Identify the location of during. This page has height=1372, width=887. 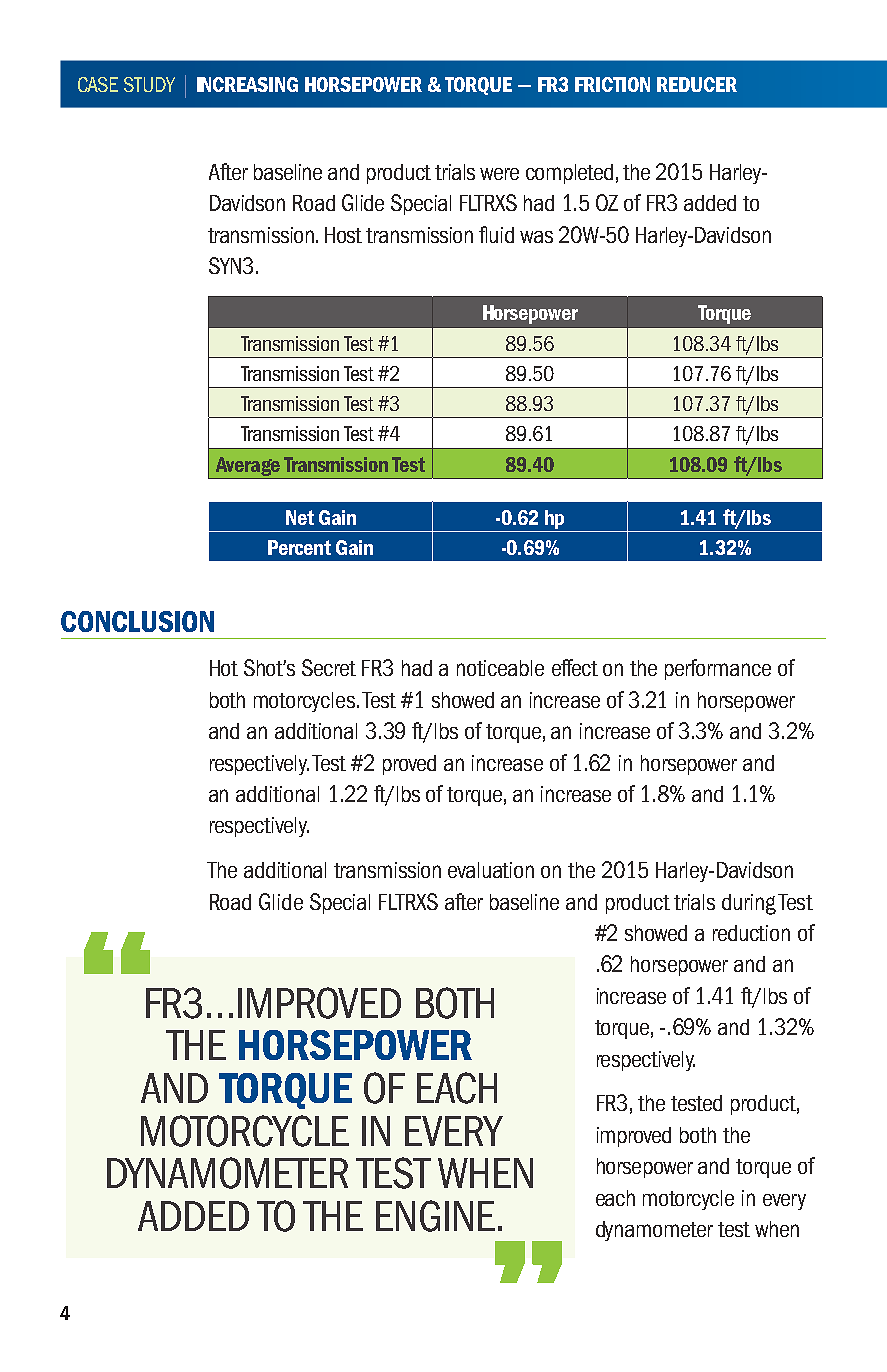
(749, 904).
